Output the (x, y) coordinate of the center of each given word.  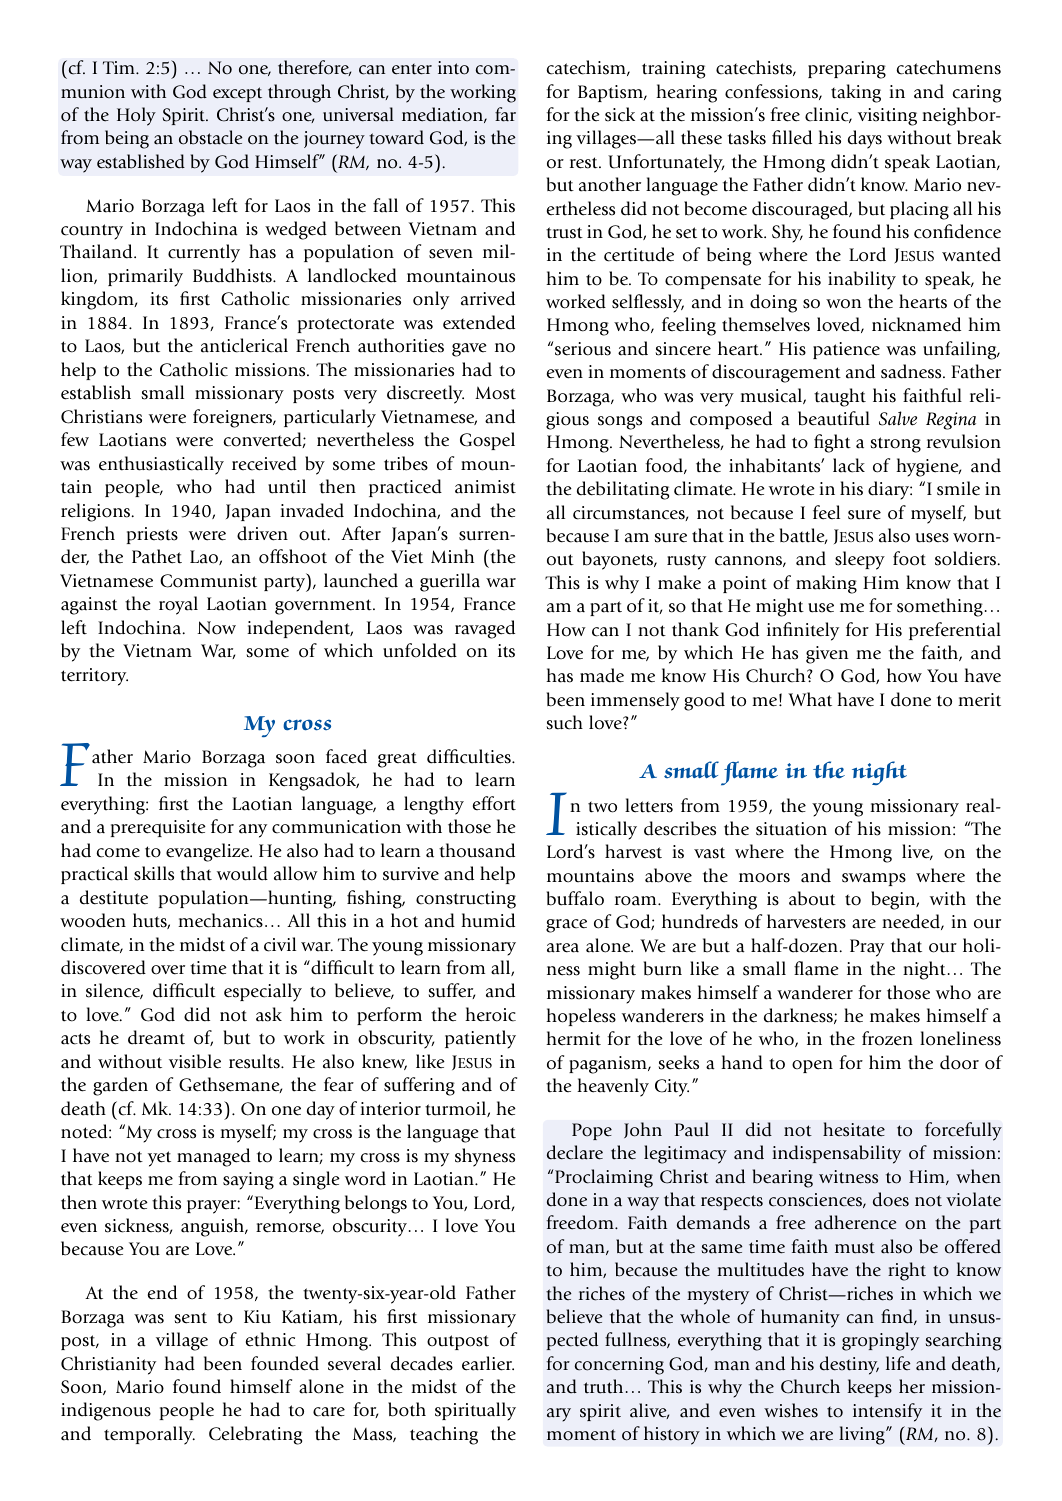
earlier (488, 1363)
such (564, 722)
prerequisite (158, 828)
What (810, 699)
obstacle (211, 137)
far (505, 114)
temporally (149, 1435)
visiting (887, 117)
